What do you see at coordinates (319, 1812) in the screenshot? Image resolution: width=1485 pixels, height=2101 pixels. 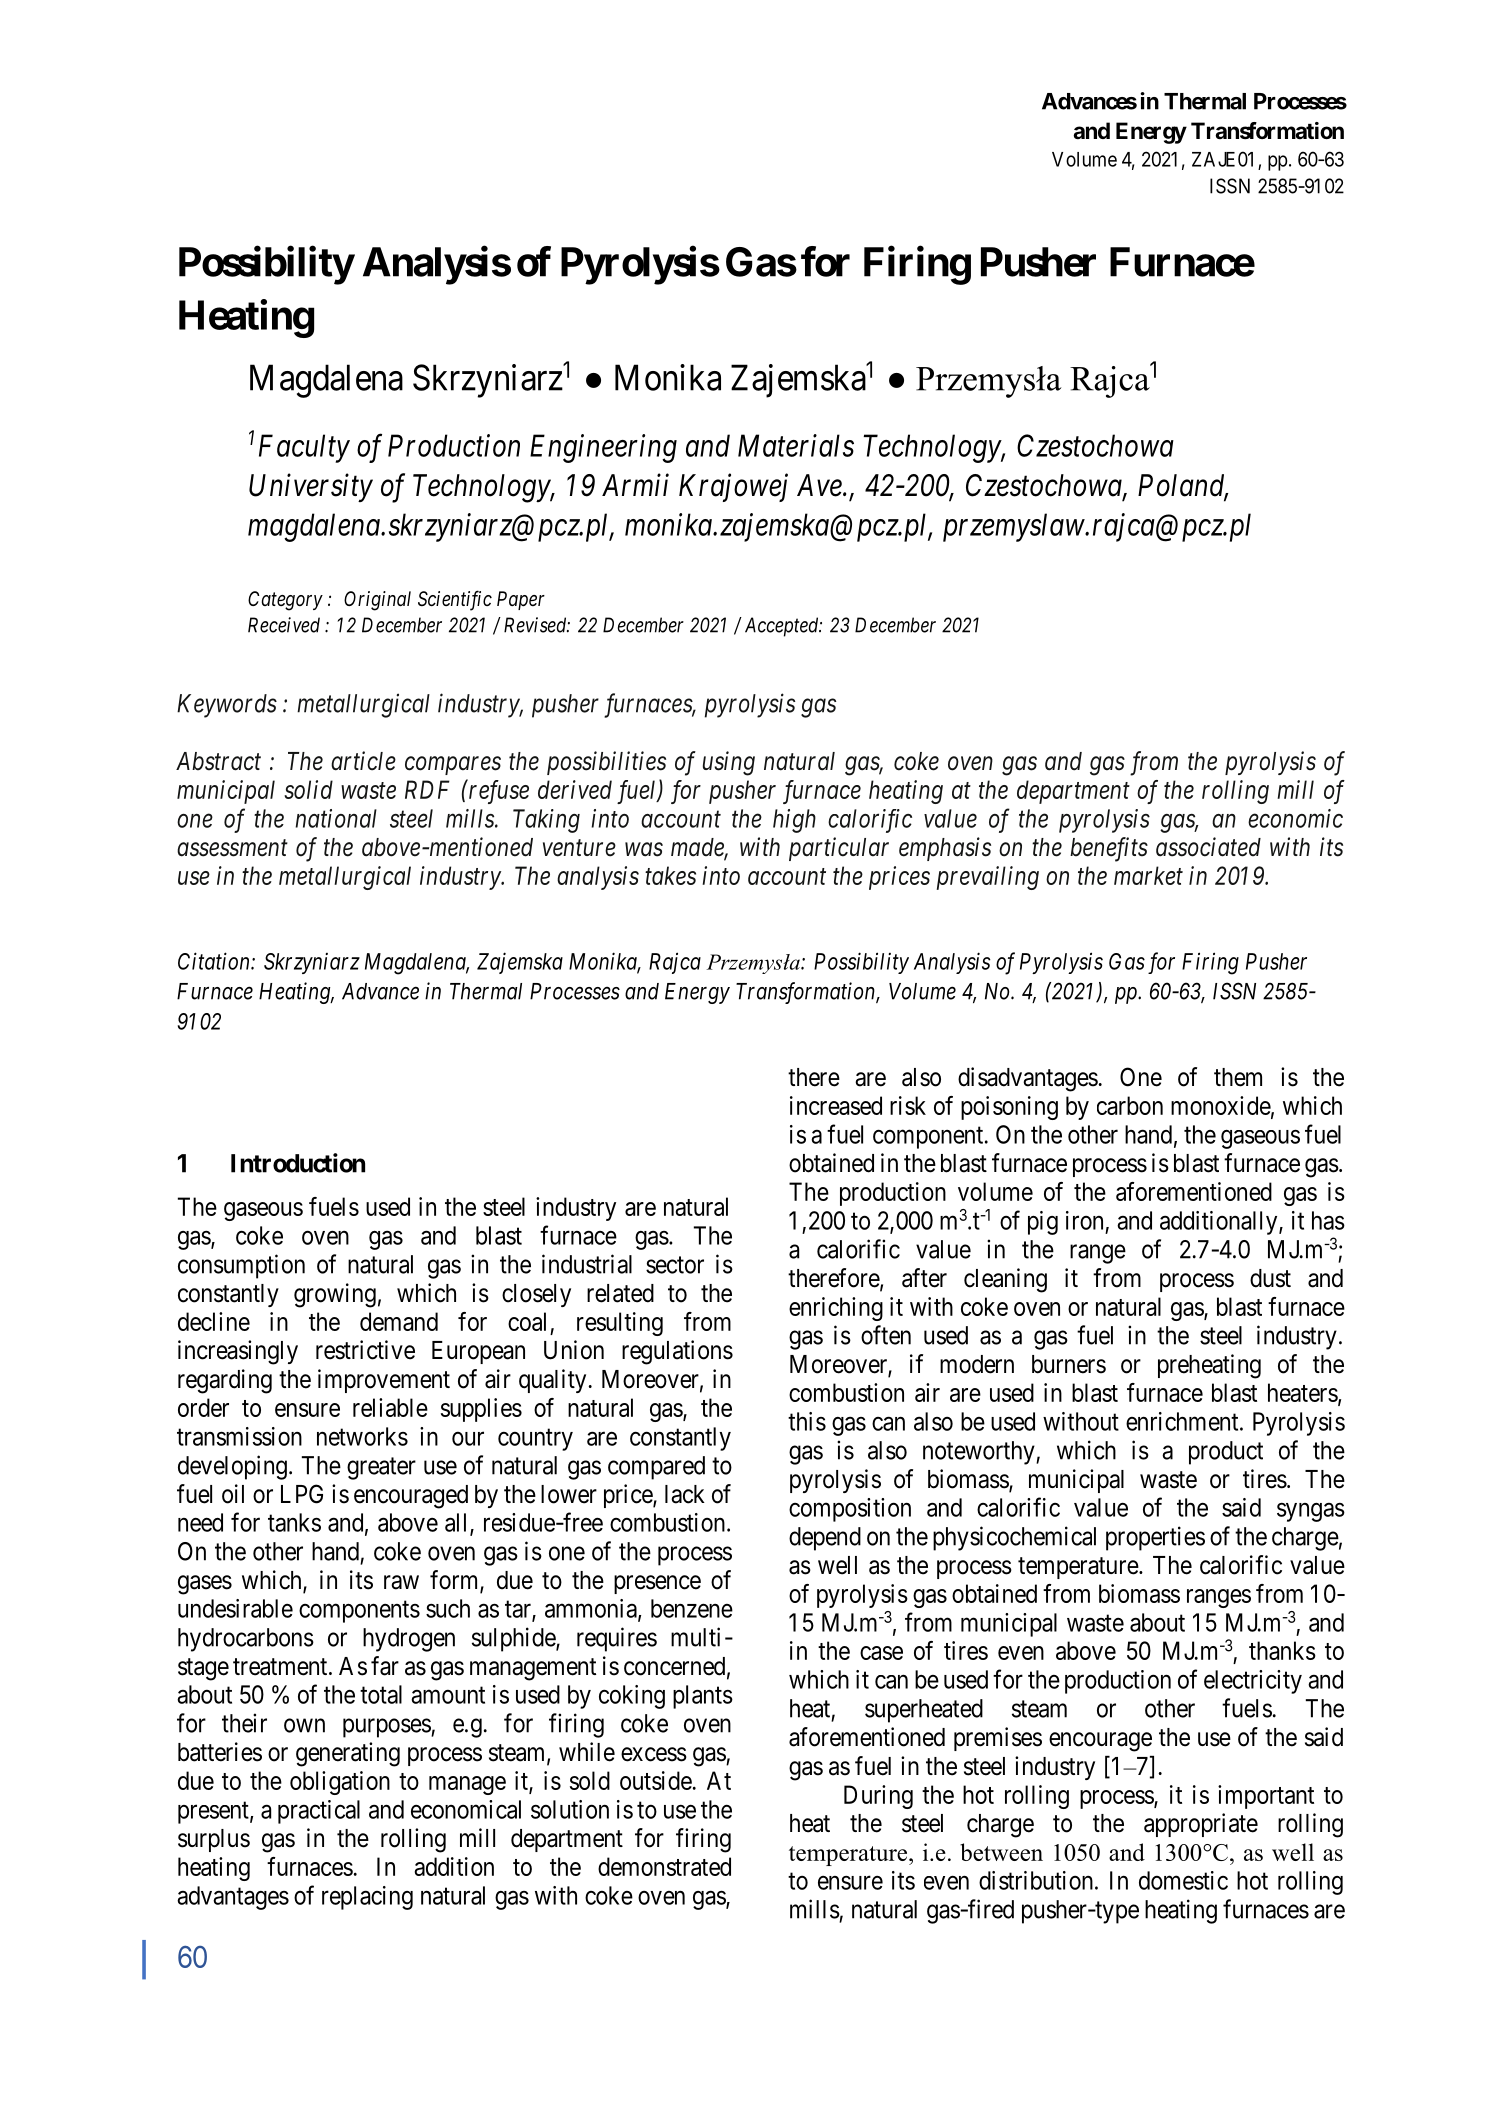 I see `practical` at bounding box center [319, 1812].
